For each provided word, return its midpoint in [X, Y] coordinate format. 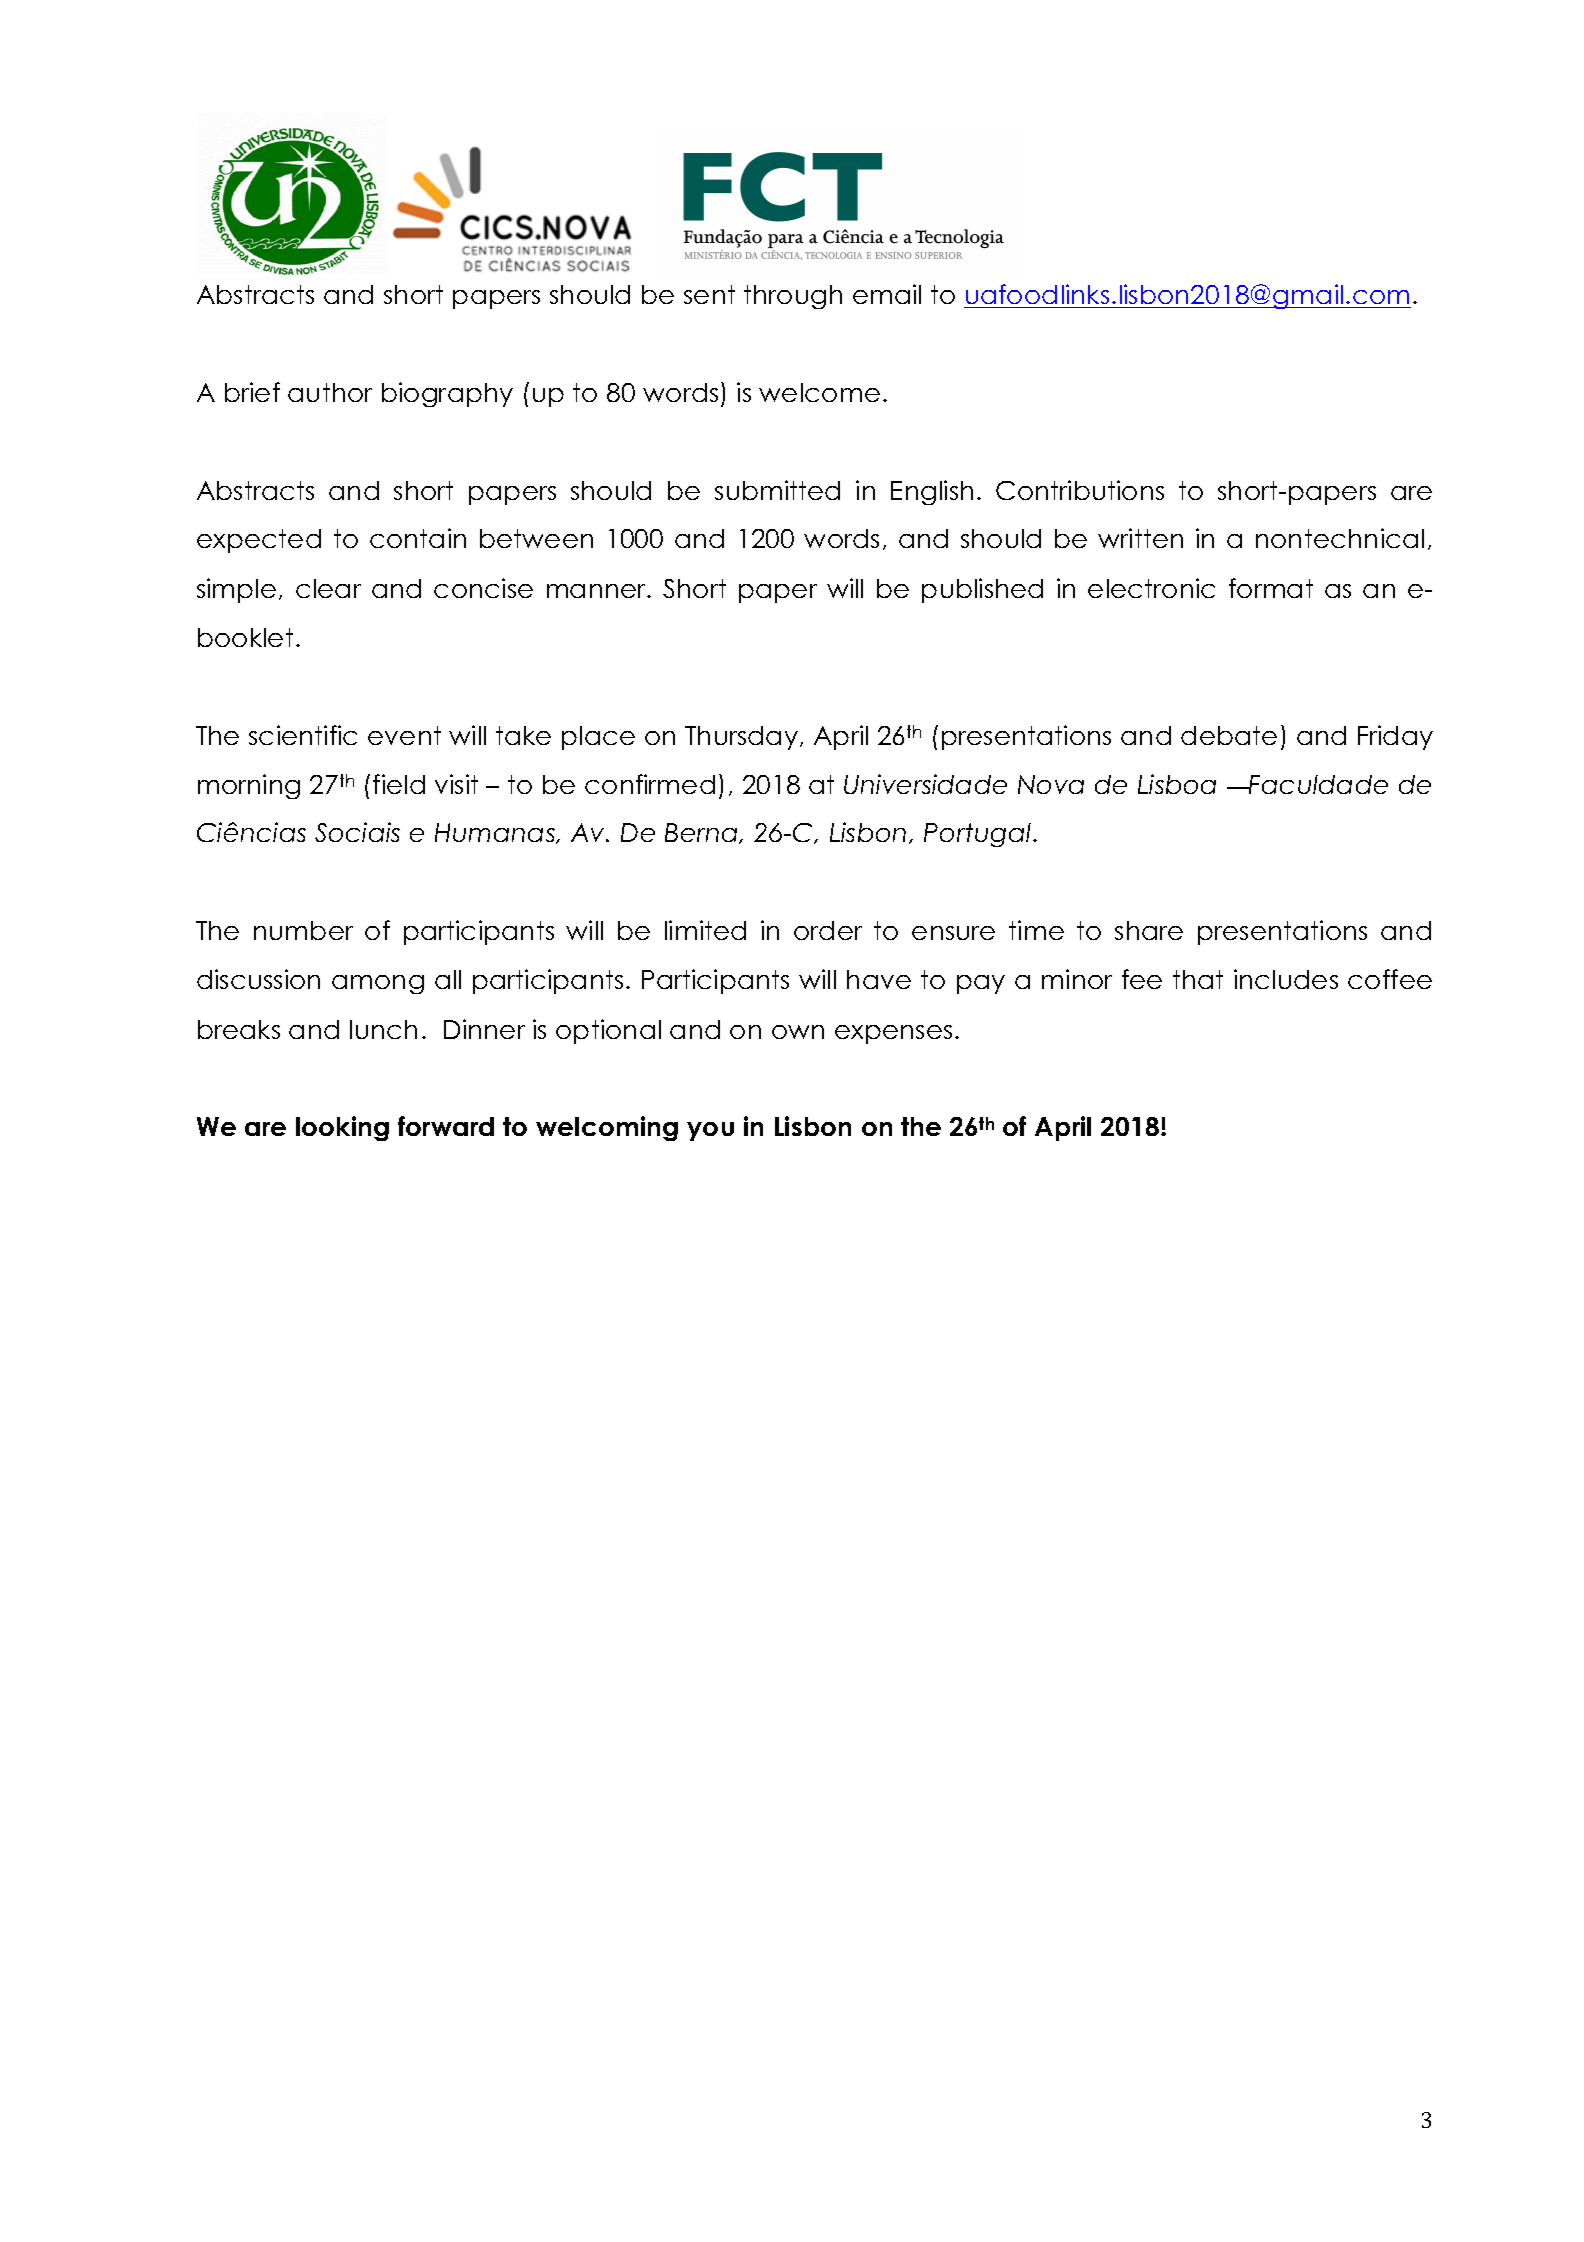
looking [342, 1128]
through [793, 297]
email [887, 294]
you [710, 1131]
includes [1286, 979]
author [330, 392]
